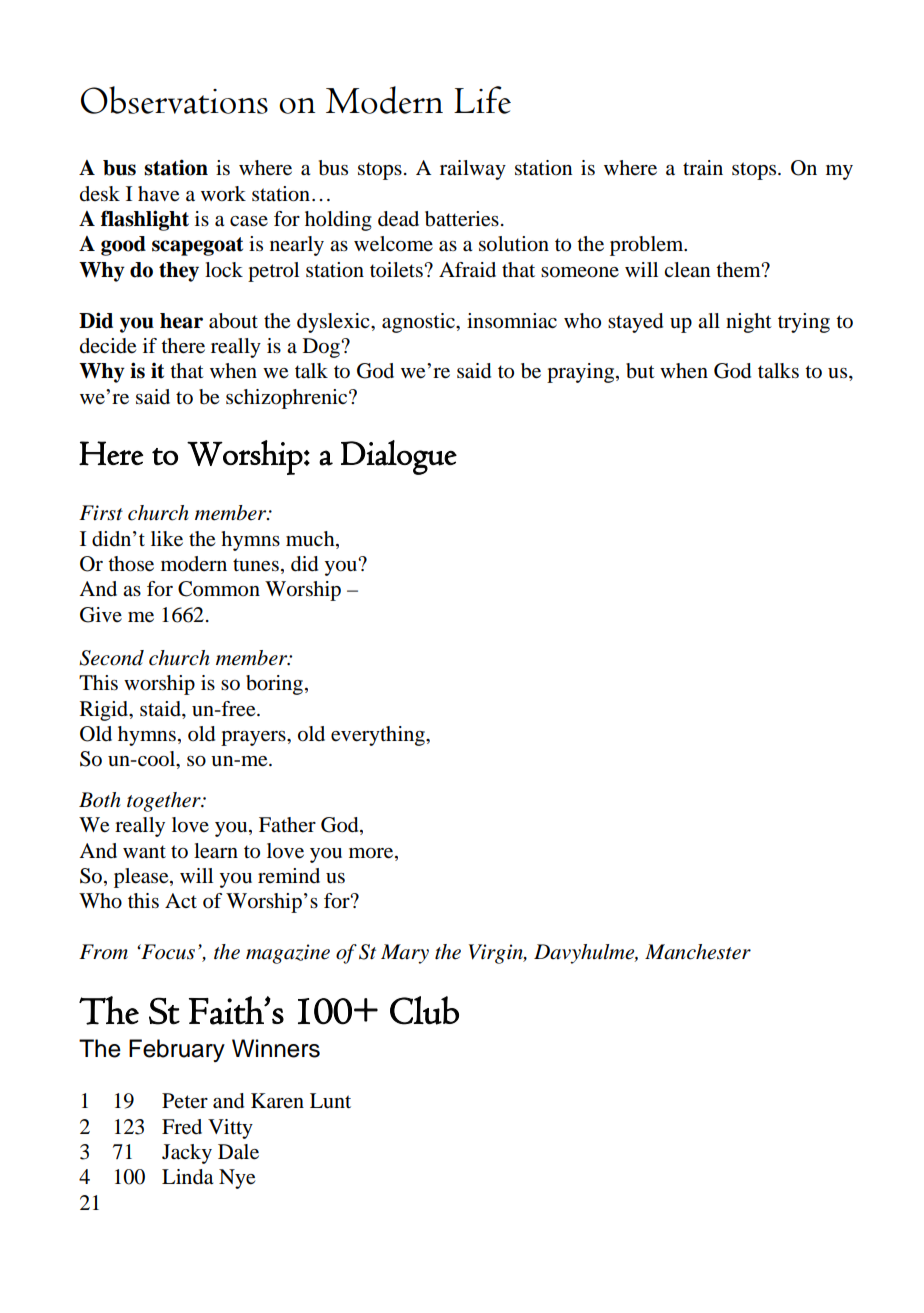  What do you see at coordinates (482, 100) in the page?
I see `Life` at bounding box center [482, 100].
